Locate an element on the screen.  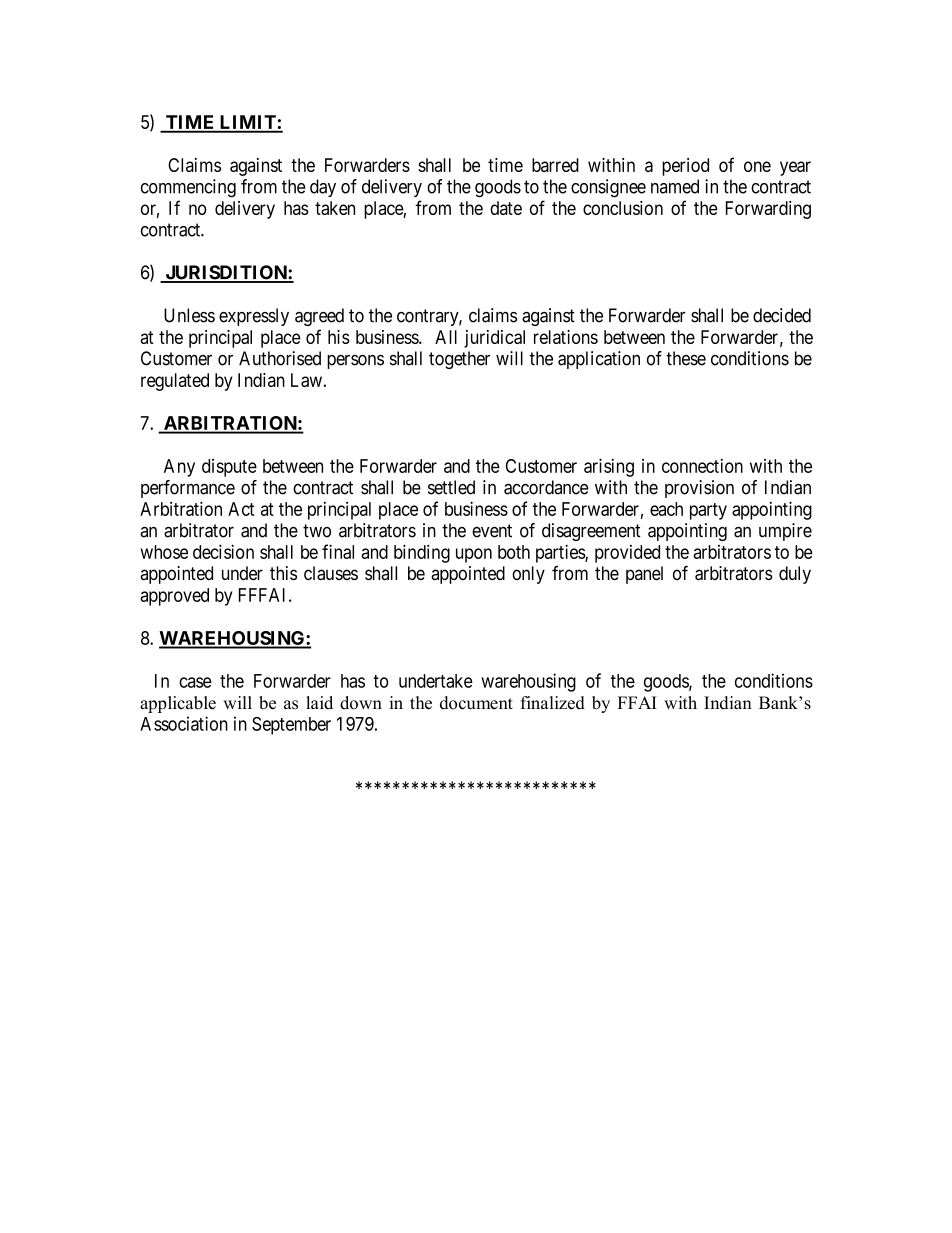
connection is located at coordinates (702, 466).
